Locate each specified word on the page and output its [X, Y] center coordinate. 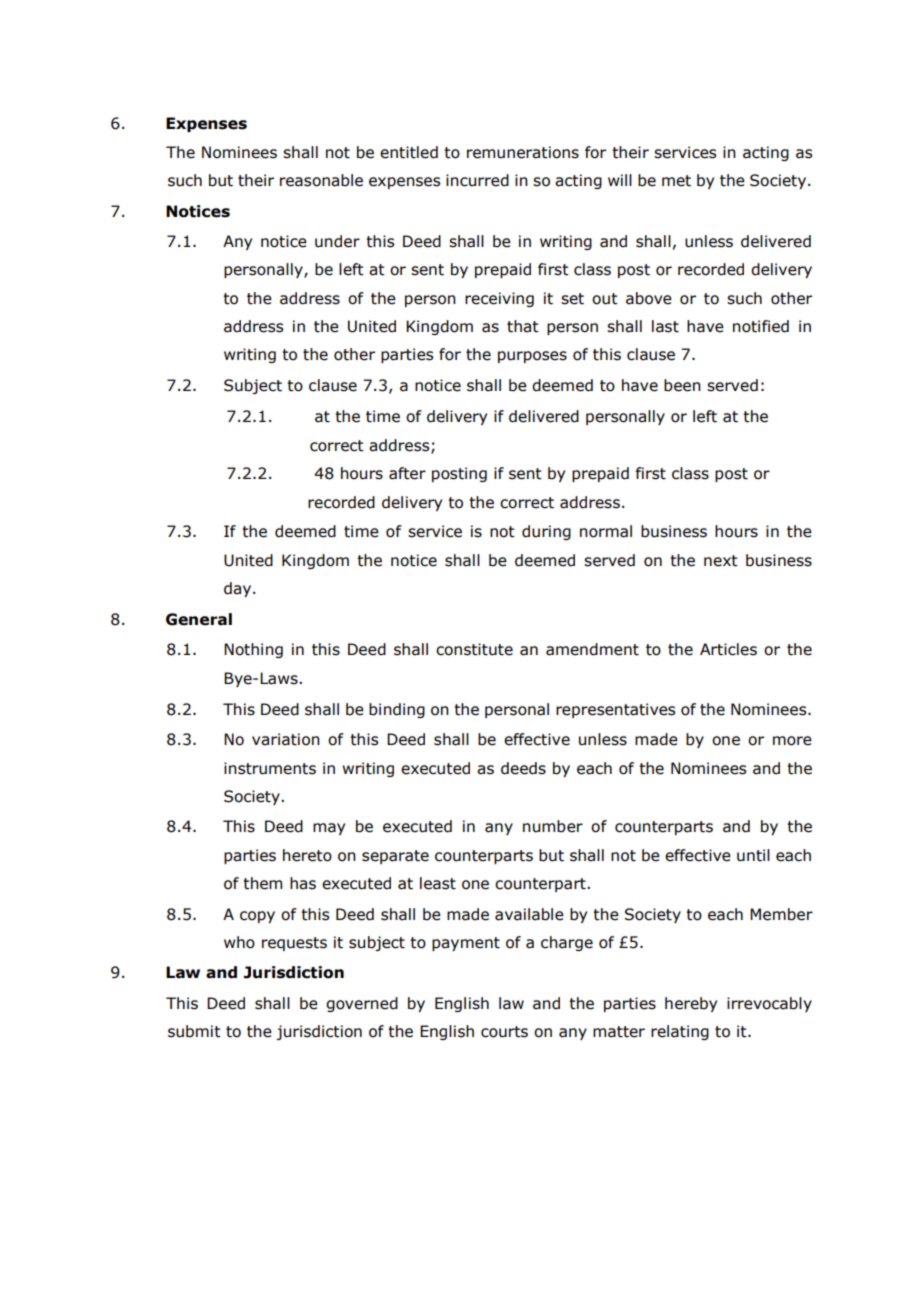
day [239, 589]
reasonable [321, 180]
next [721, 561]
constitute [474, 649]
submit [194, 1031]
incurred [477, 180]
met [676, 181]
